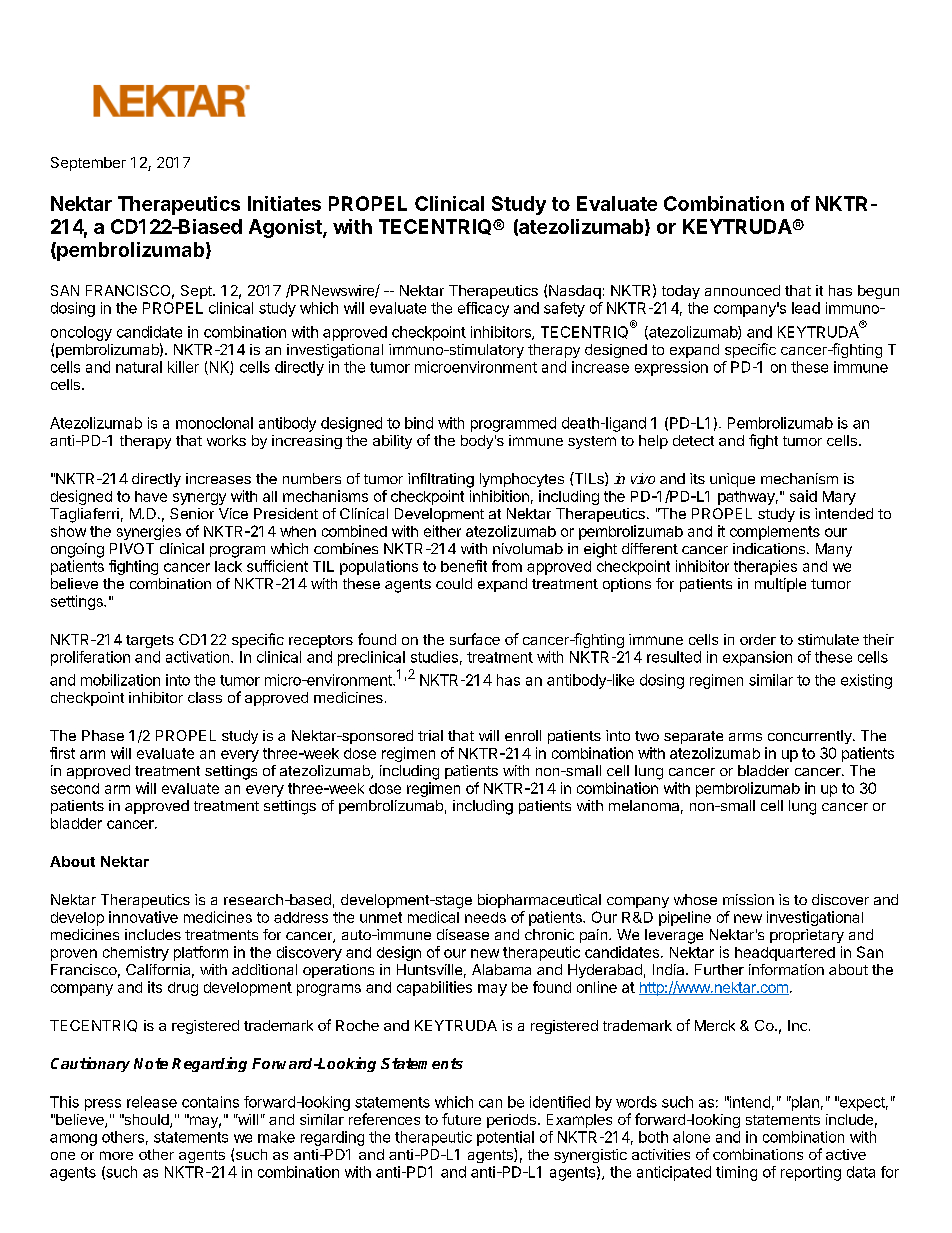 This screenshot has height=1233, width=952. I want to click on mobilization, so click(120, 680).
